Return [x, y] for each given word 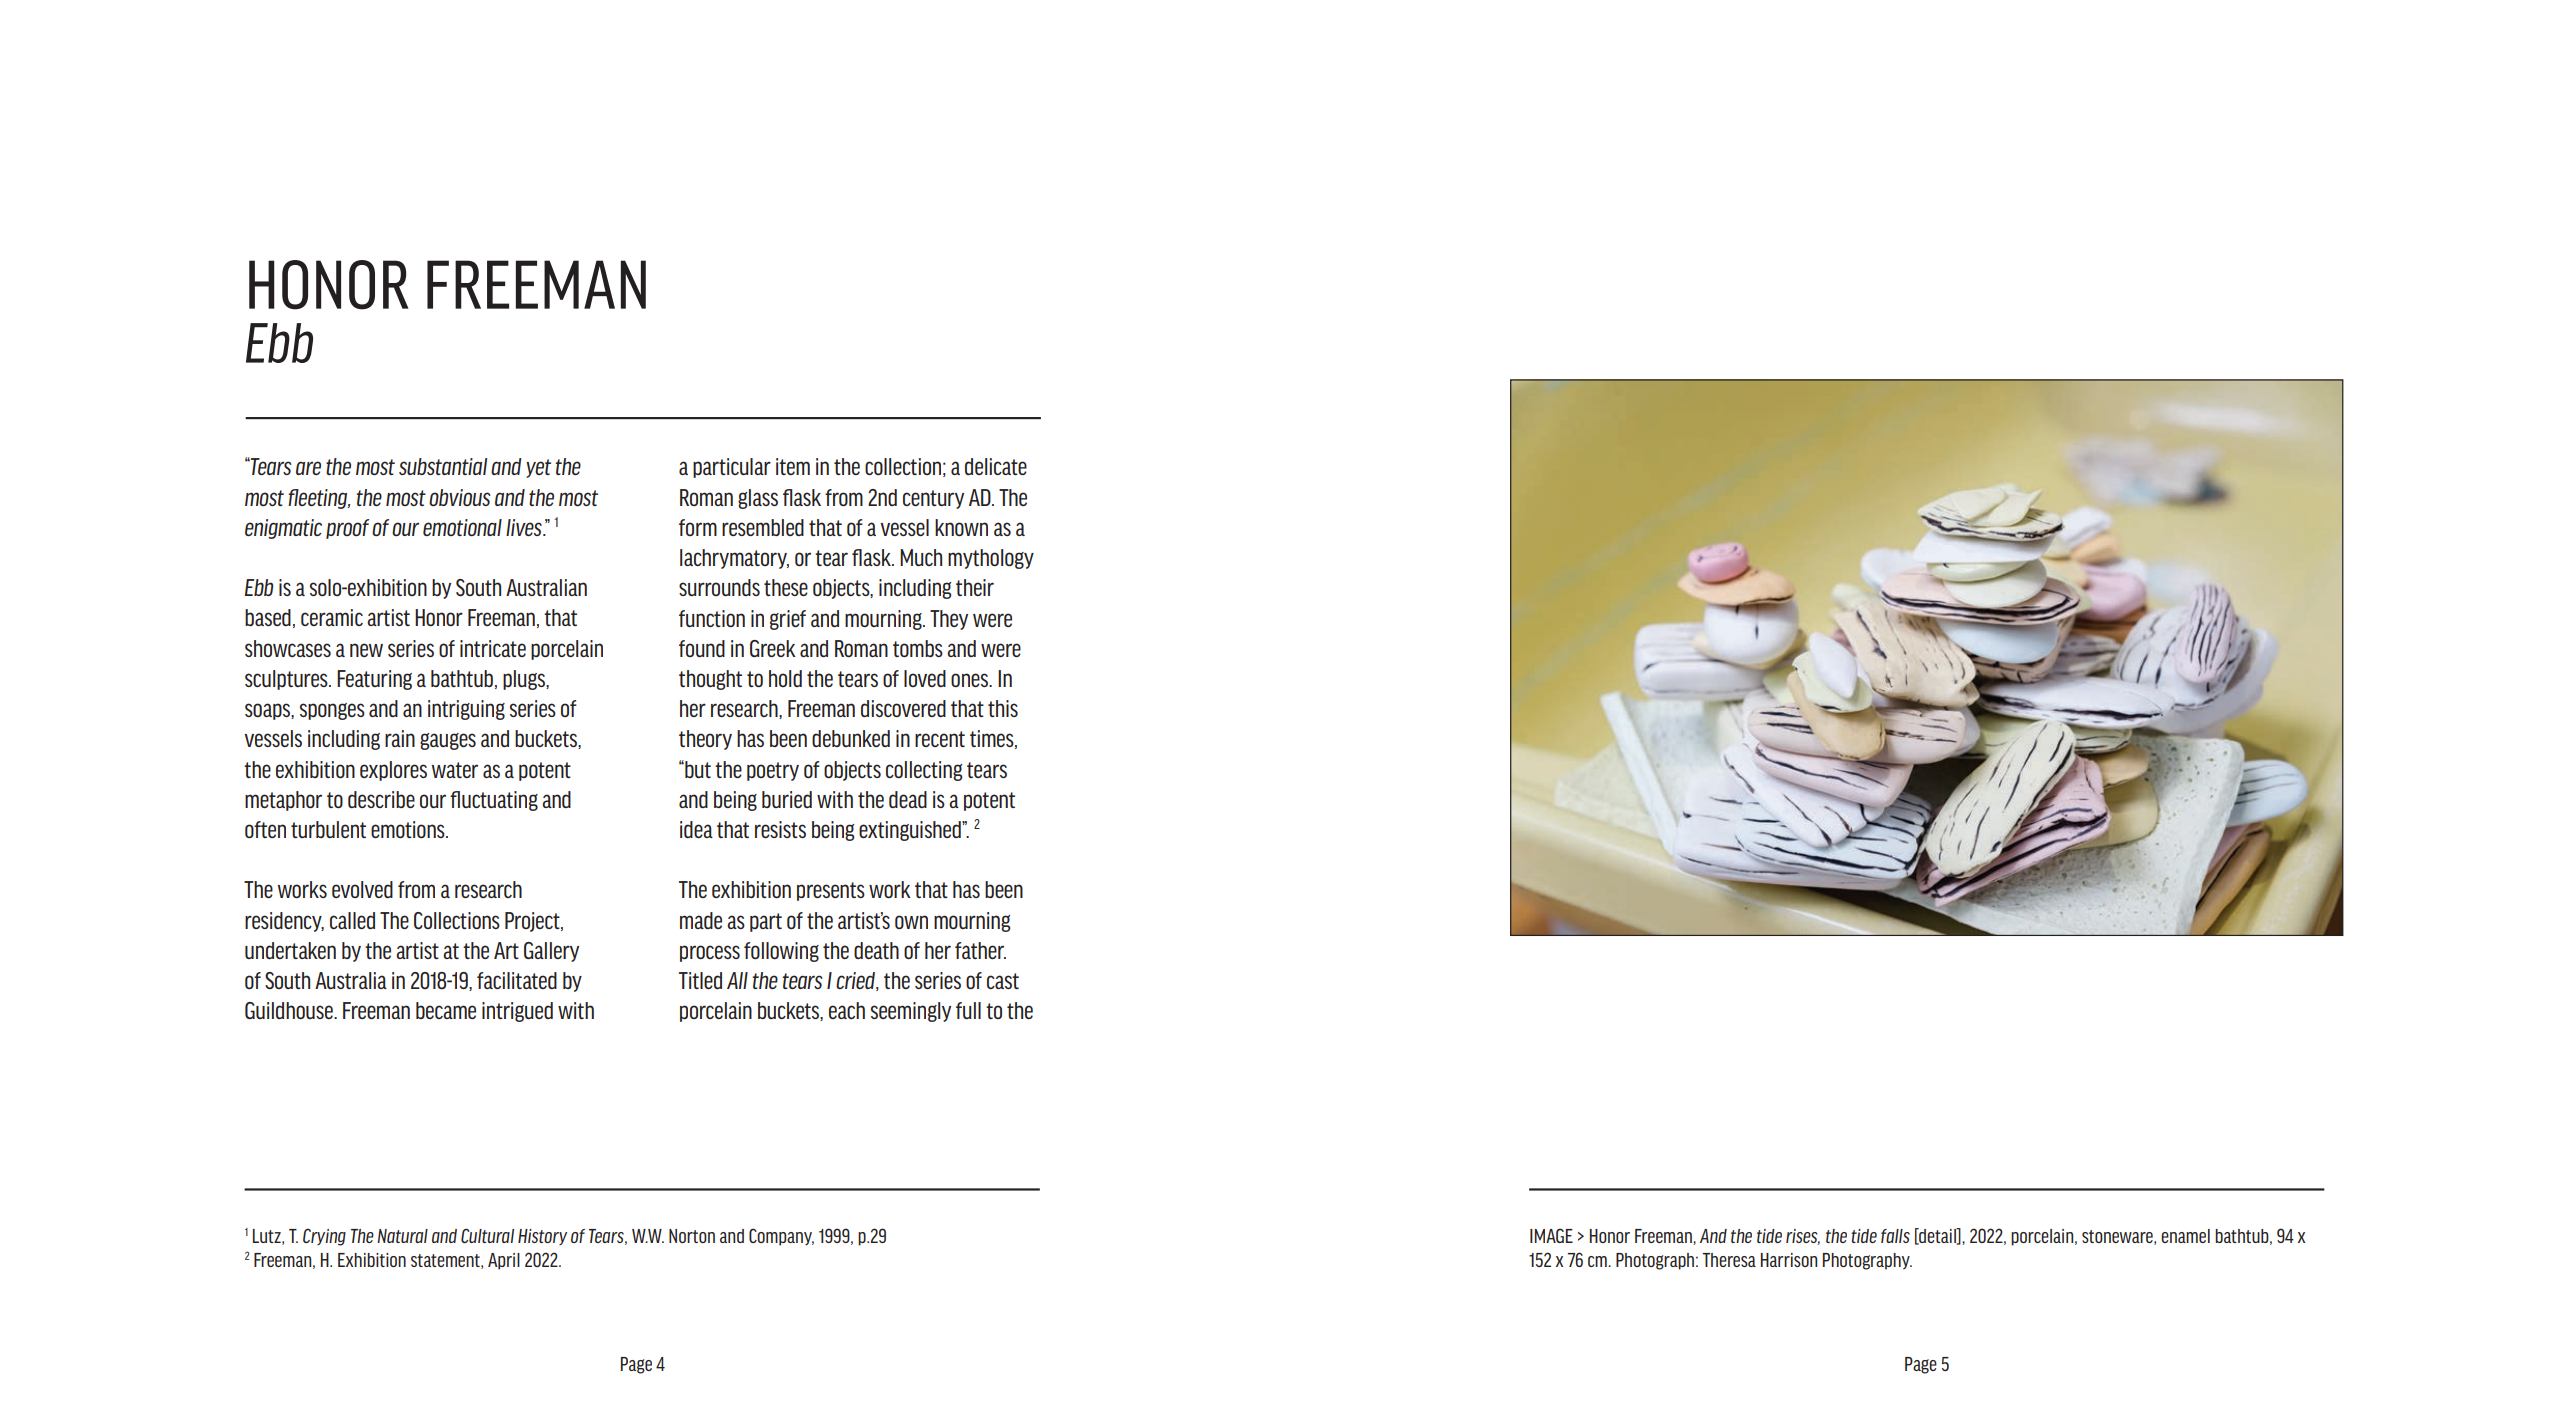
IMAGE [1551, 1235]
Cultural [487, 1235]
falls [1895, 1236]
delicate [996, 466]
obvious [460, 497]
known [961, 527]
